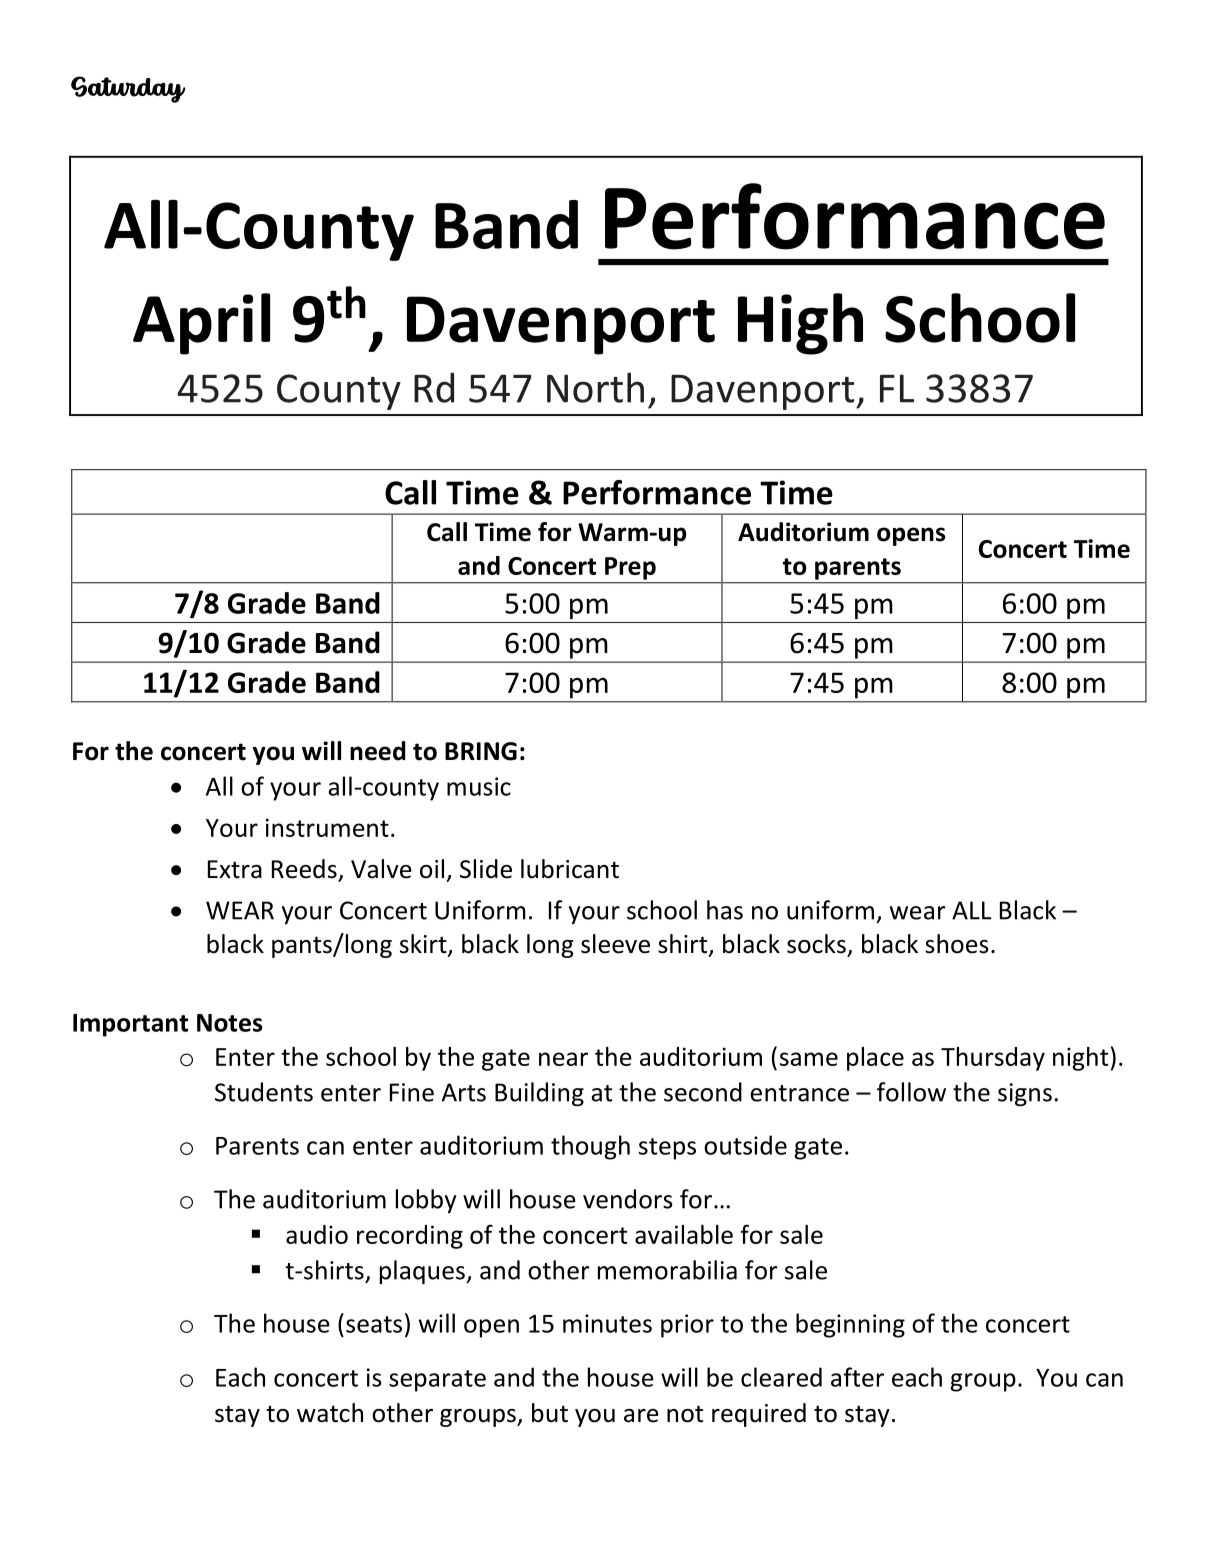 The width and height of the document is (1212, 1568). I want to click on minutes, so click(607, 1323).
